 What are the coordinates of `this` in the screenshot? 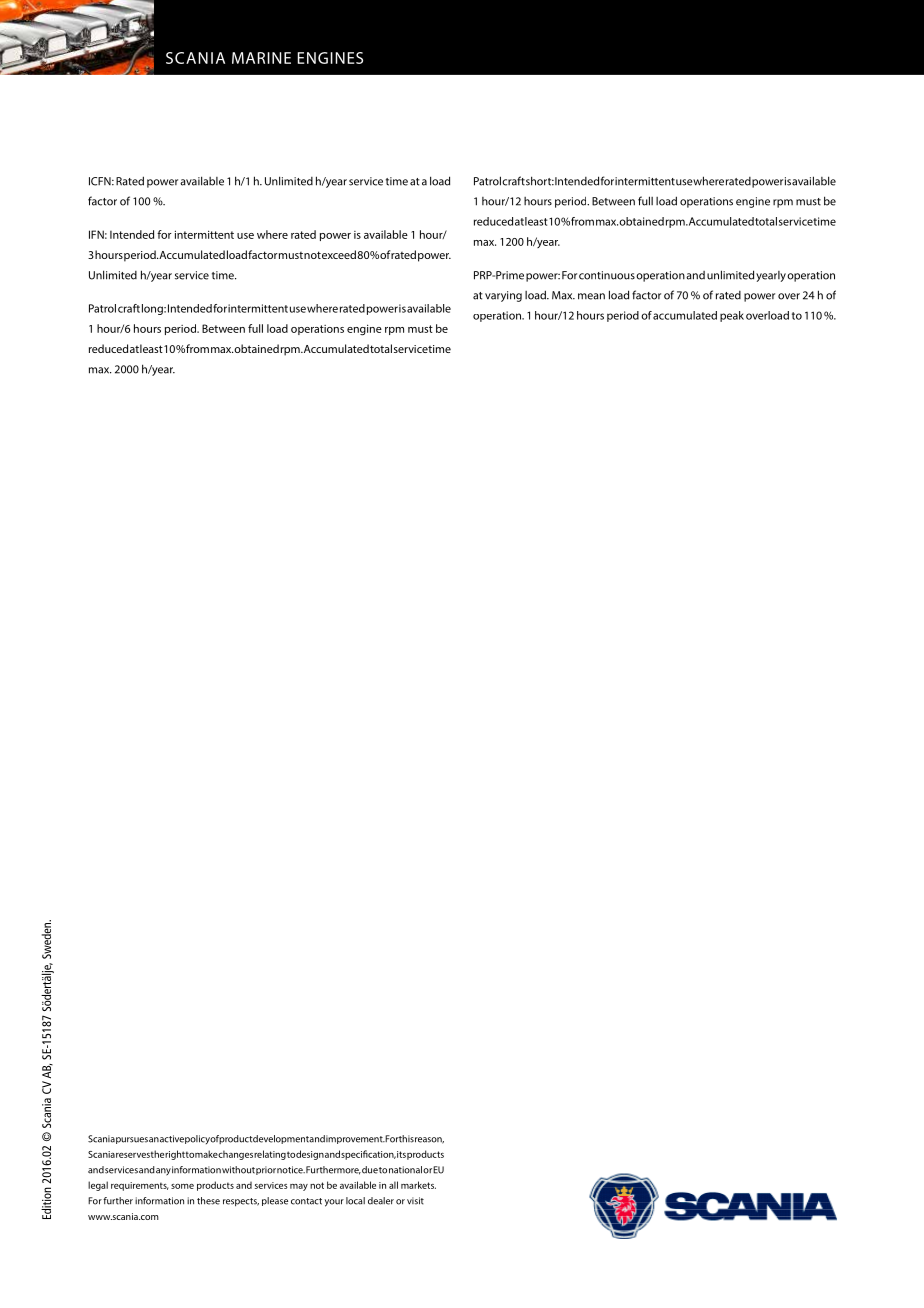 It's located at (406, 1139).
